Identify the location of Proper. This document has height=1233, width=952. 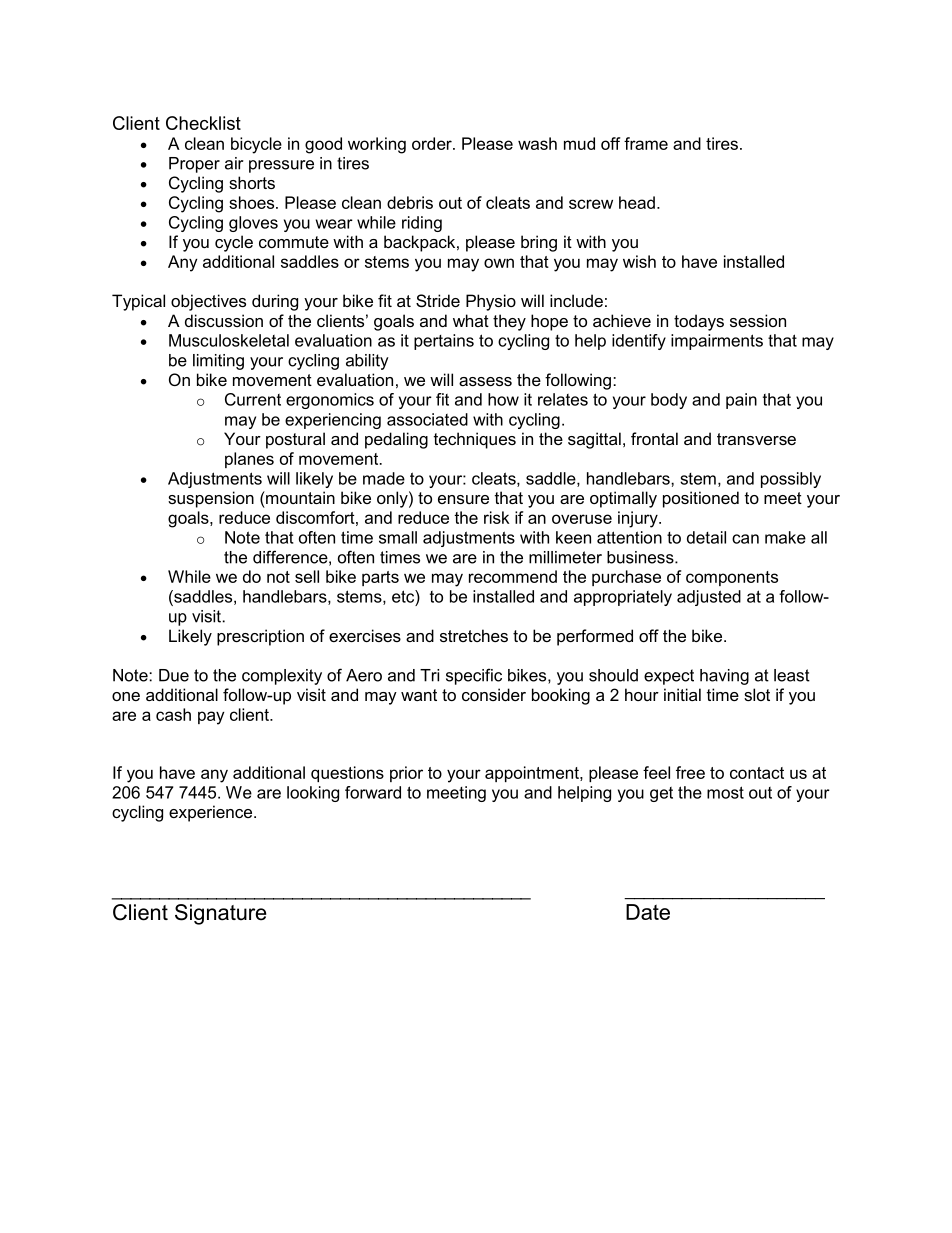
(194, 165).
